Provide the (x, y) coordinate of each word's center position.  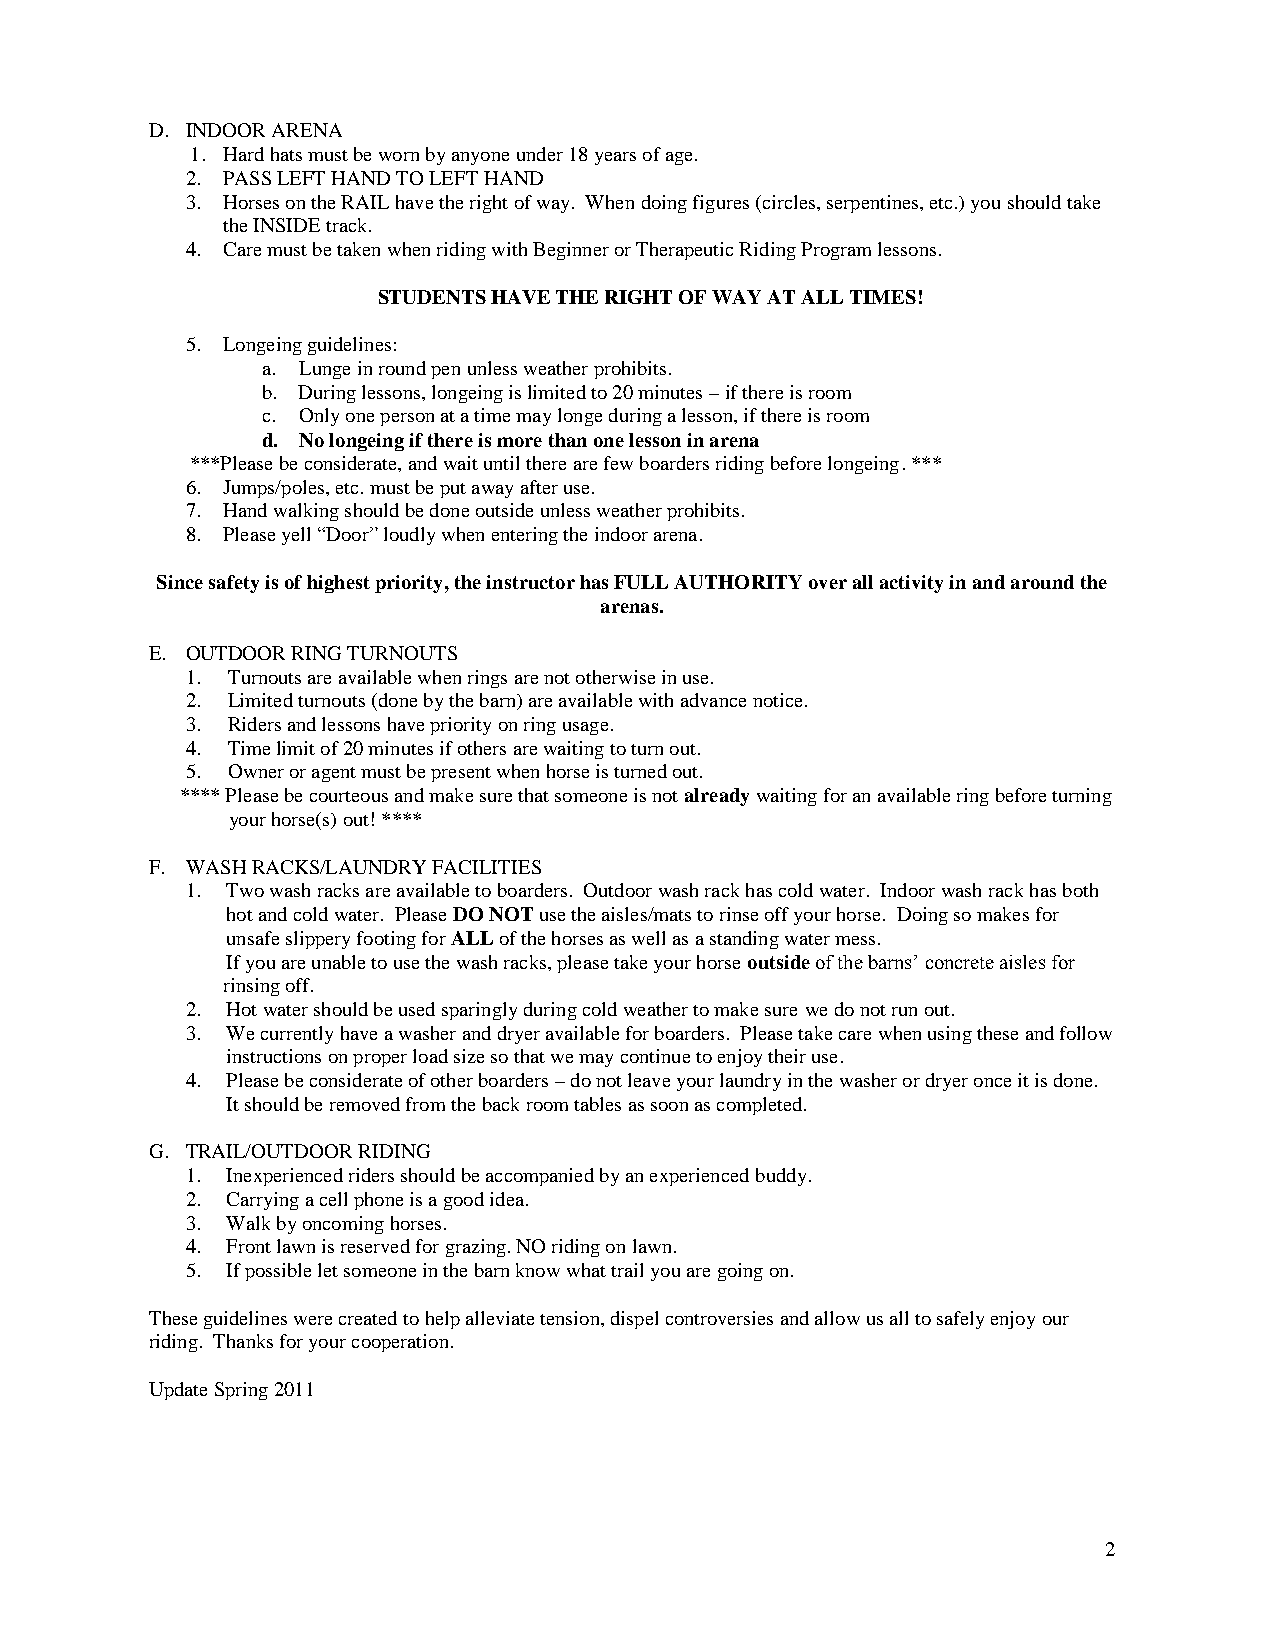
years (615, 158)
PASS (247, 178)
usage (585, 728)
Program (836, 251)
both (1080, 890)
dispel (634, 1320)
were (313, 1320)
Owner (256, 771)
